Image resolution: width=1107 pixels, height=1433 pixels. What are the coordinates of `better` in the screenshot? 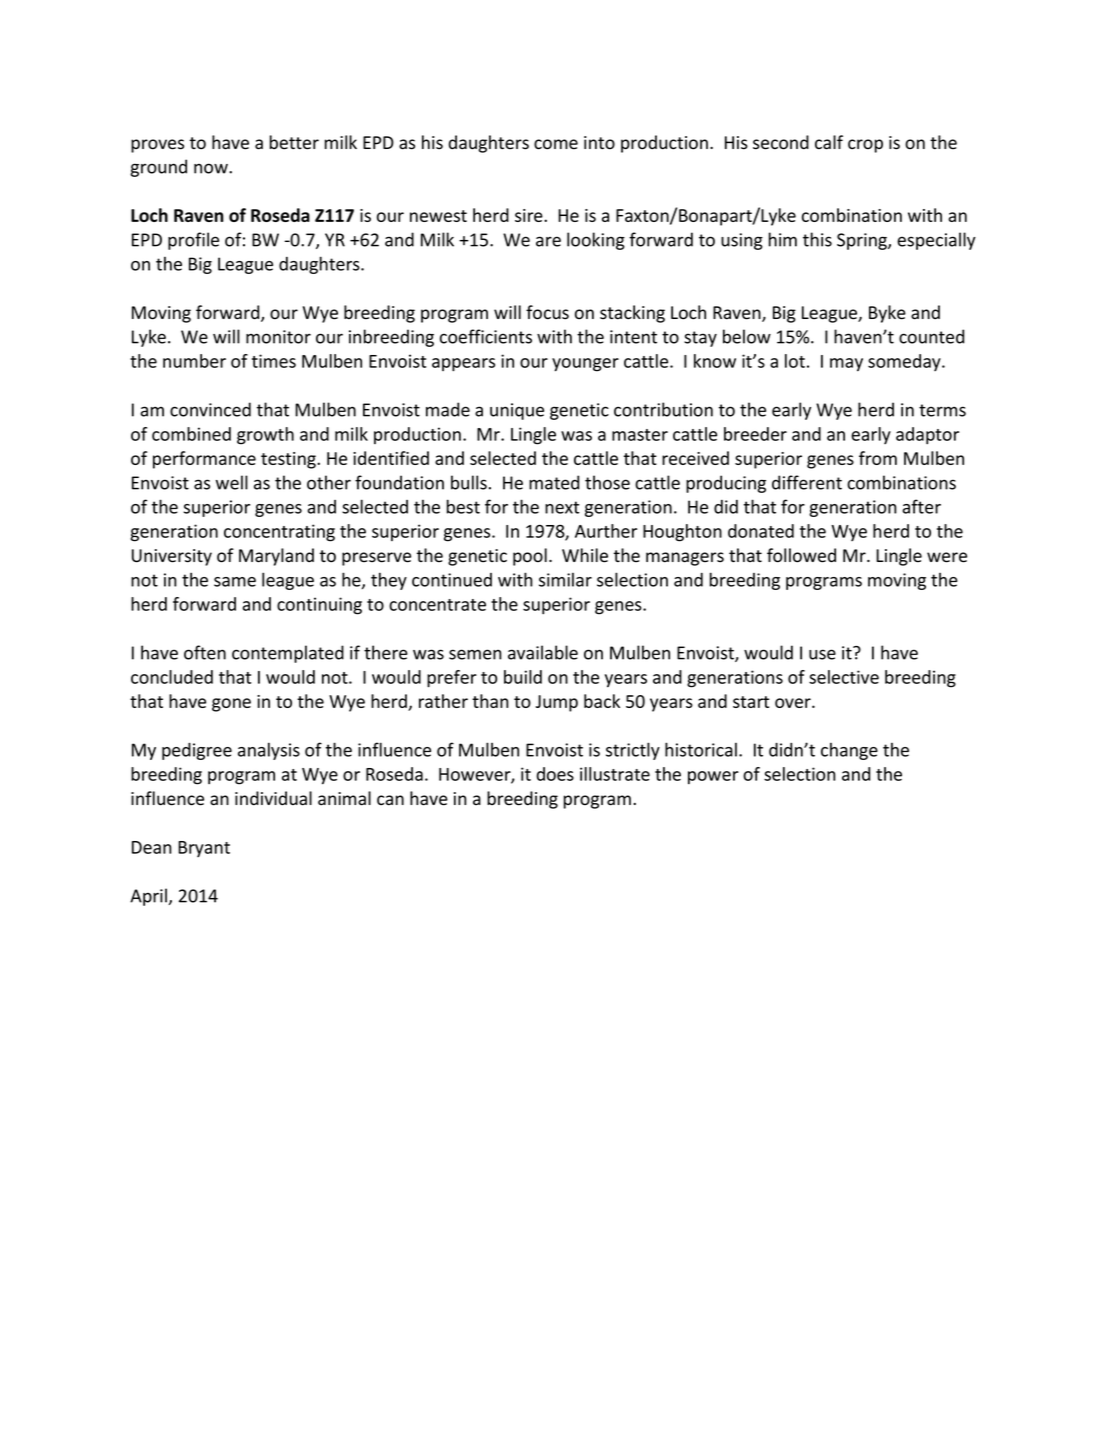 It's located at (294, 142).
